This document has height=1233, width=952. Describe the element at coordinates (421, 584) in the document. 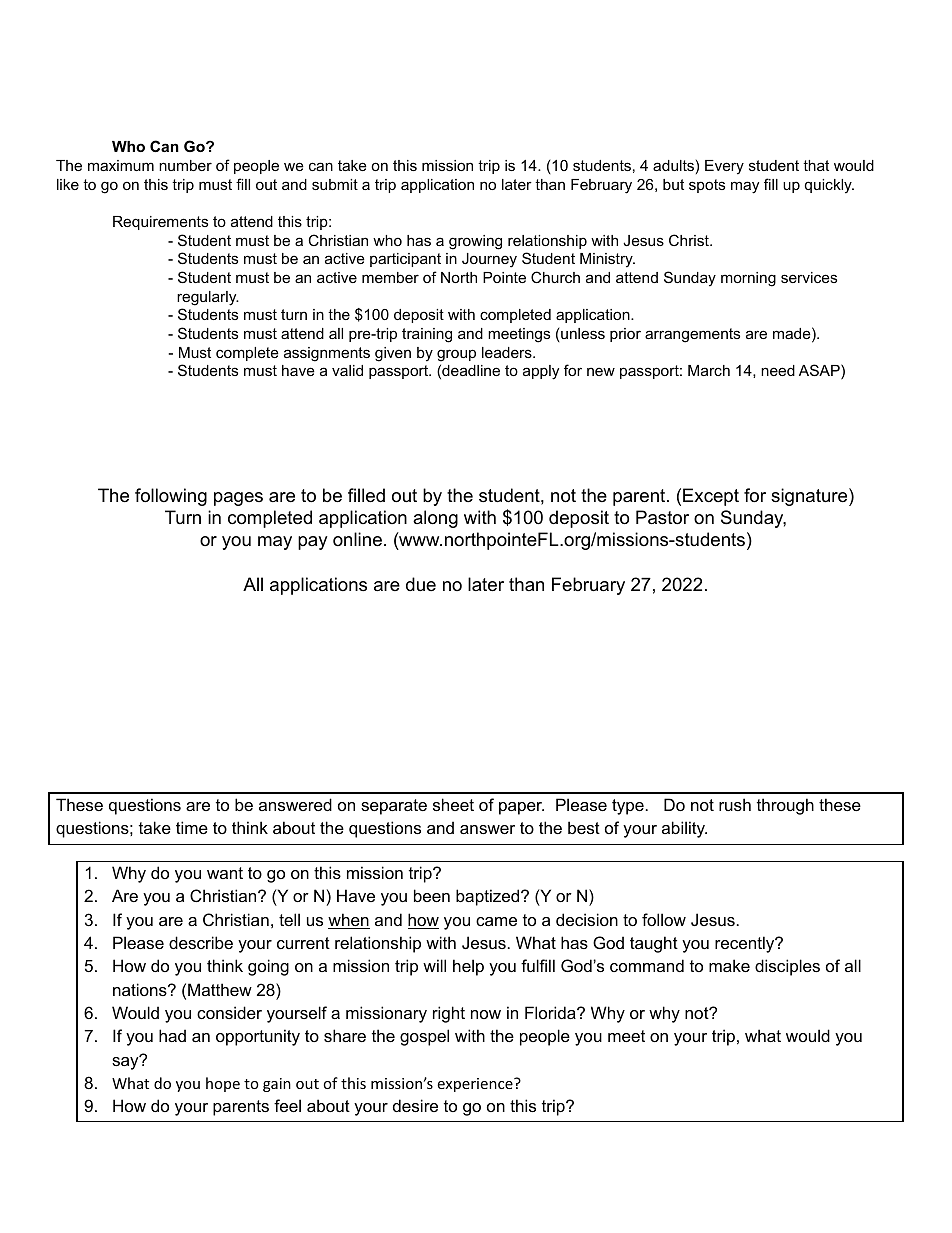

I see `due` at that location.
